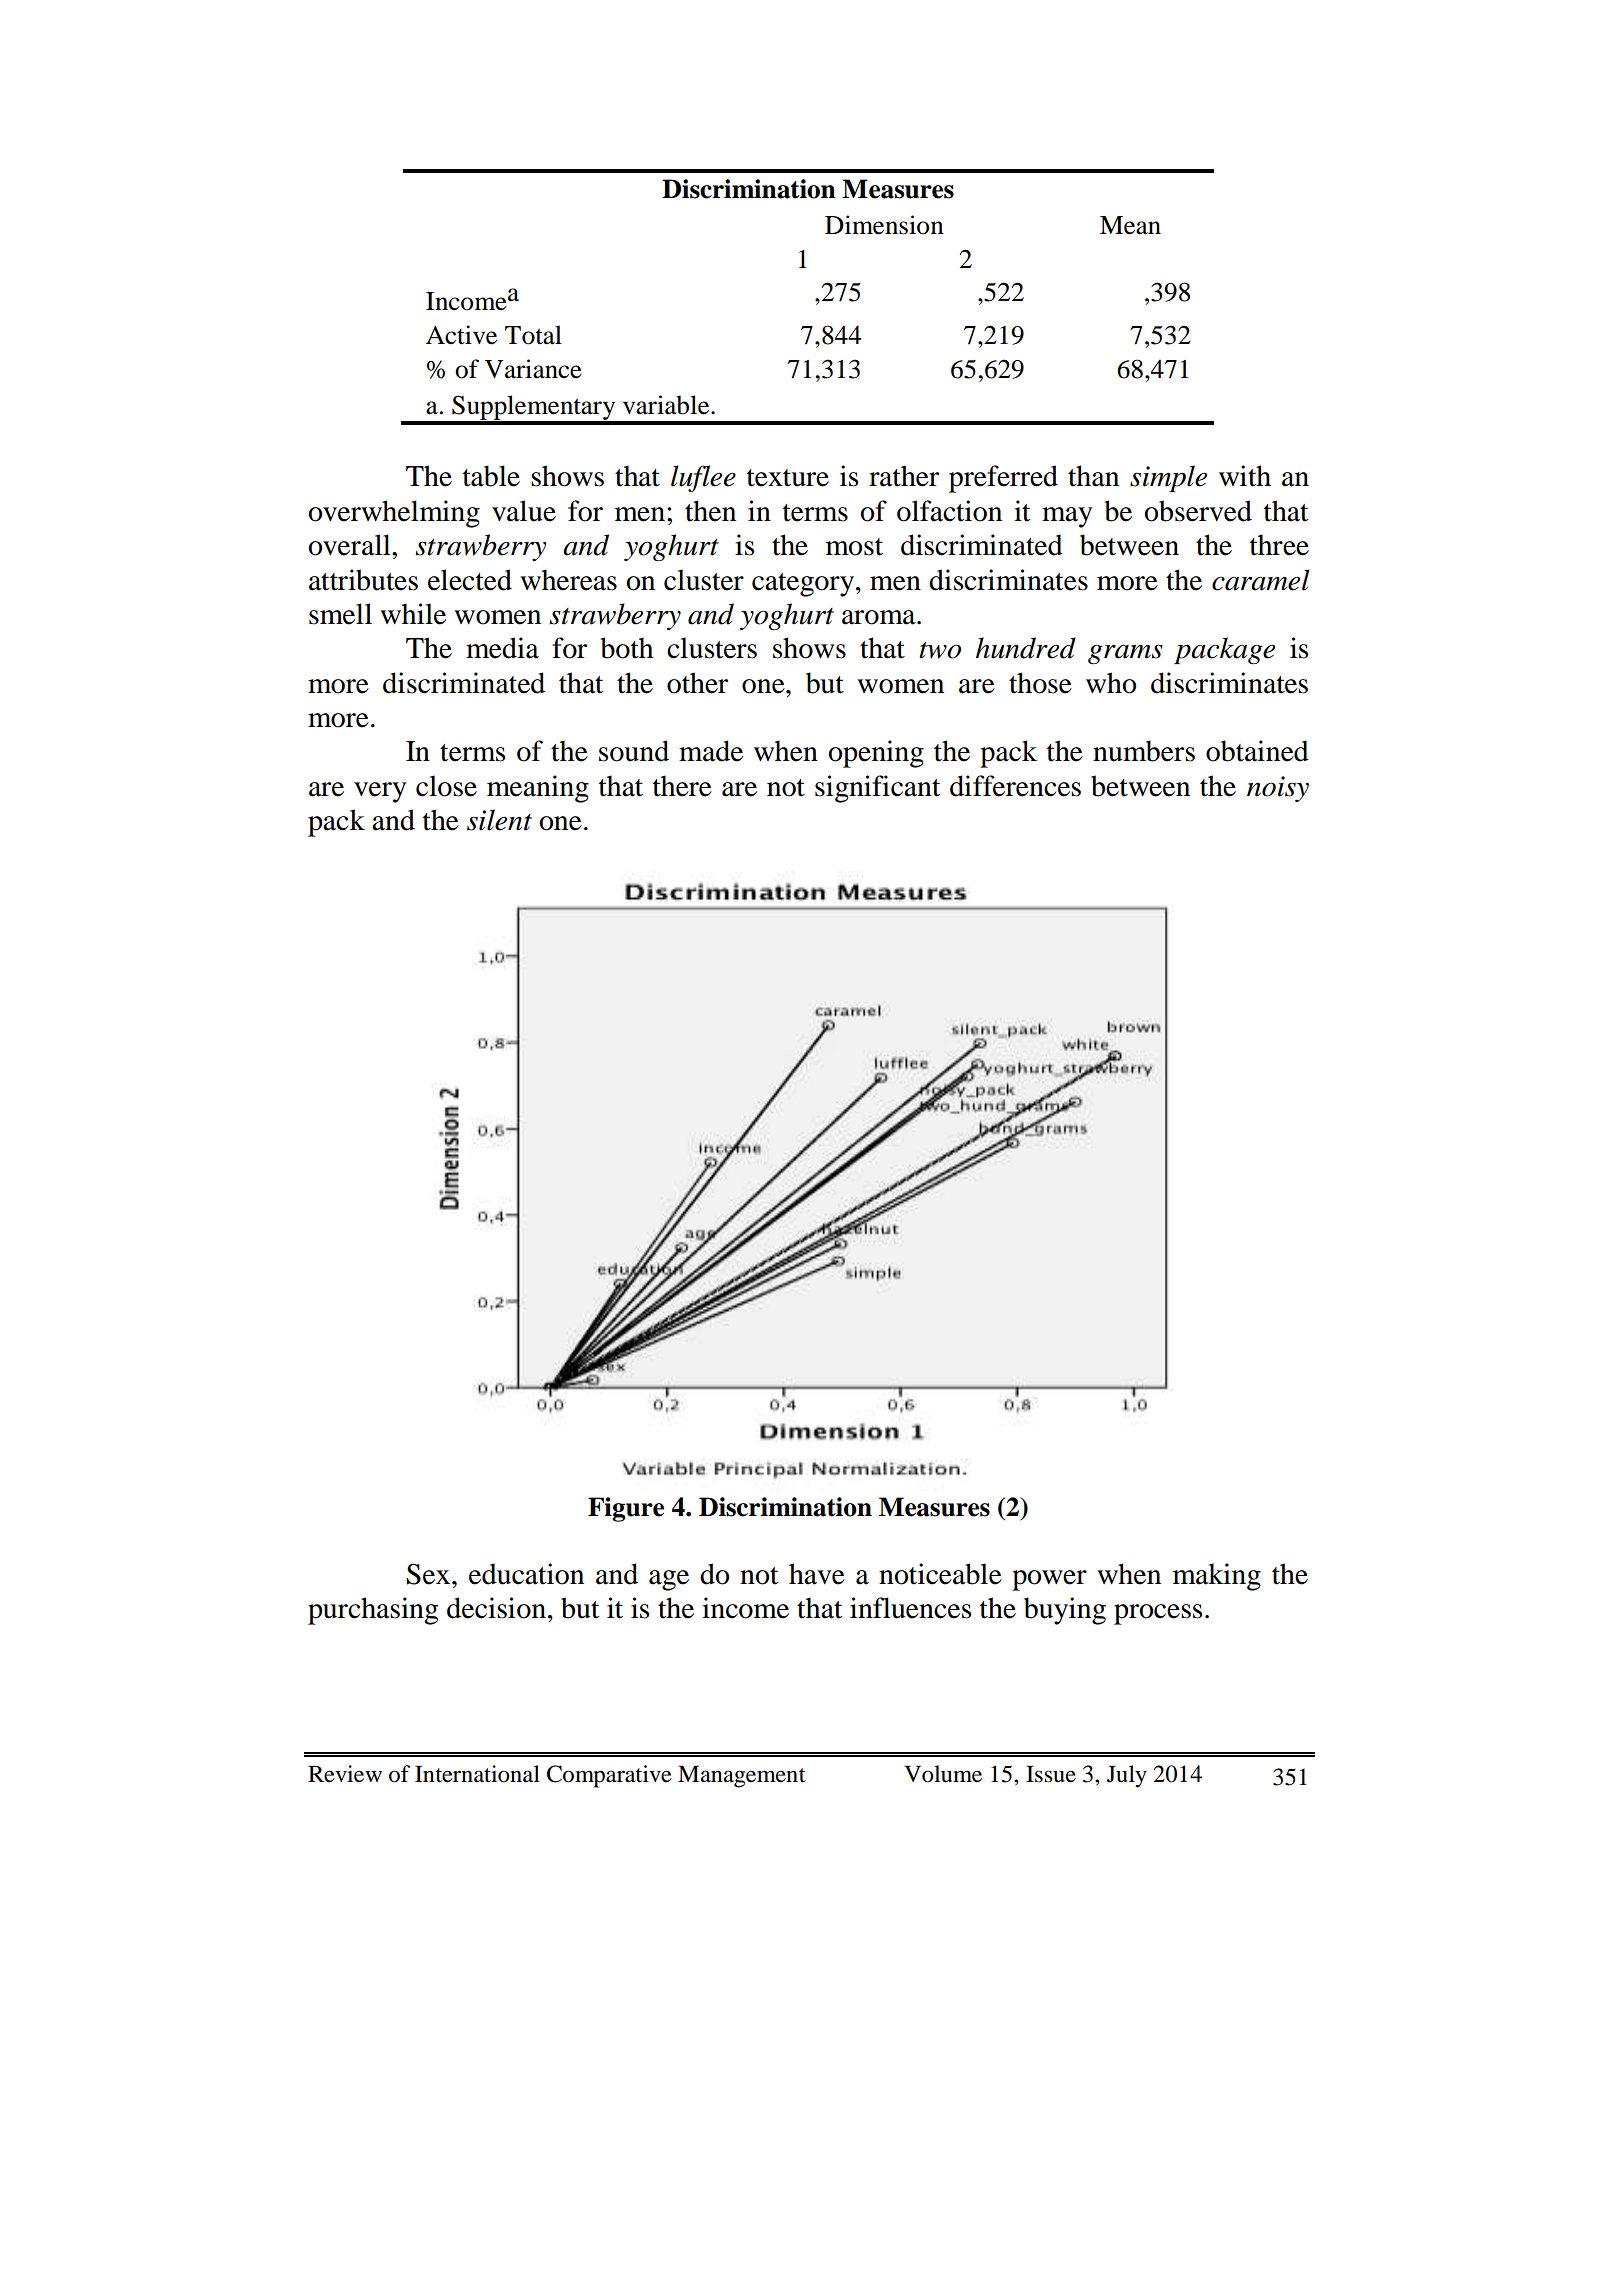 The image size is (1617, 2285). I want to click on simple, so click(1168, 478).
